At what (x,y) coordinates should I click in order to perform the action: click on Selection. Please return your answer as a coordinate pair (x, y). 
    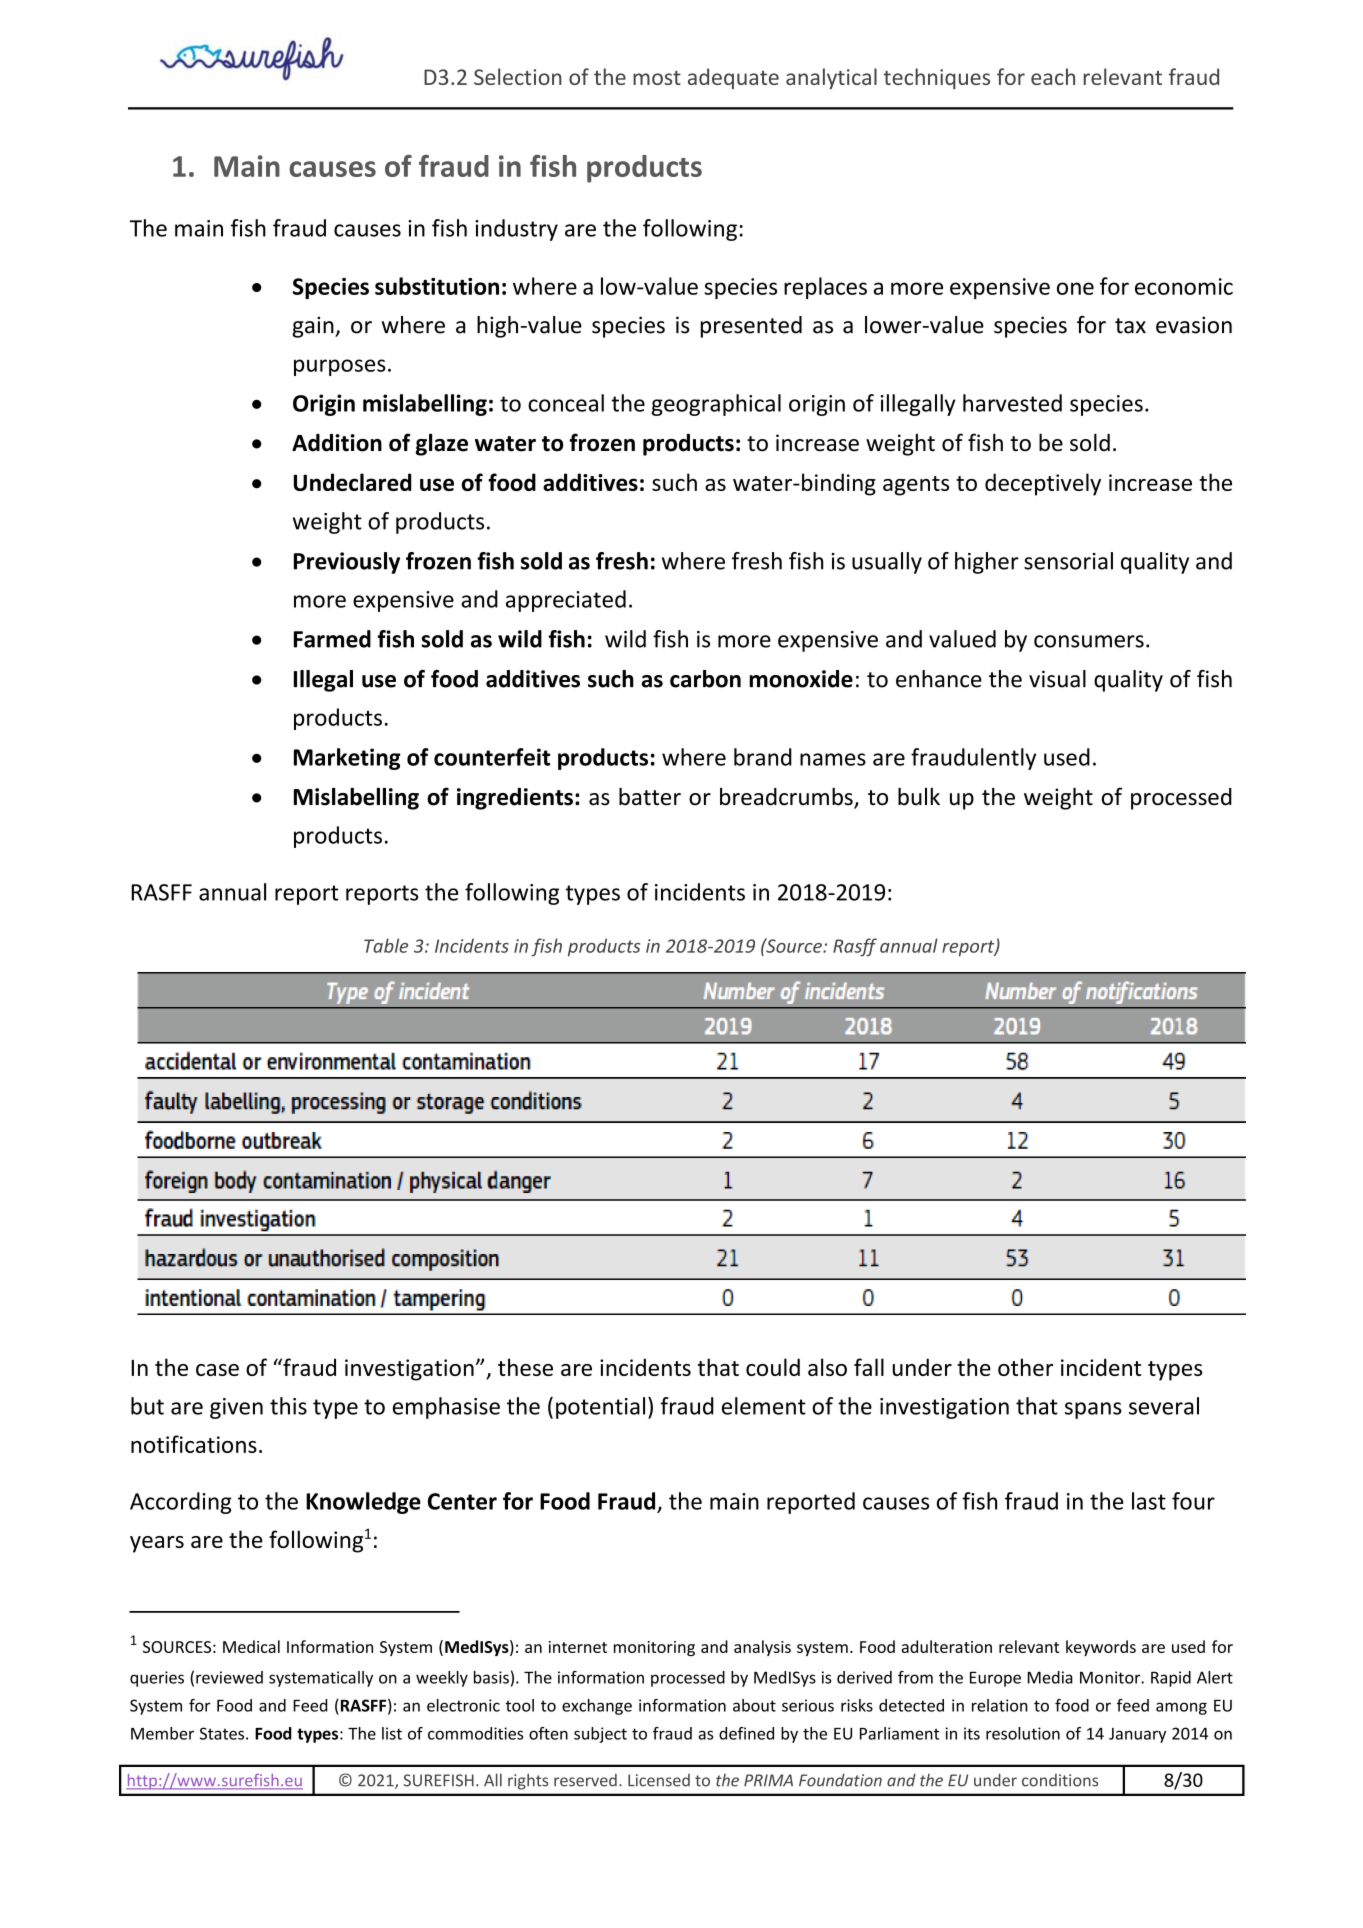
    Looking at the image, I should click on (518, 76).
